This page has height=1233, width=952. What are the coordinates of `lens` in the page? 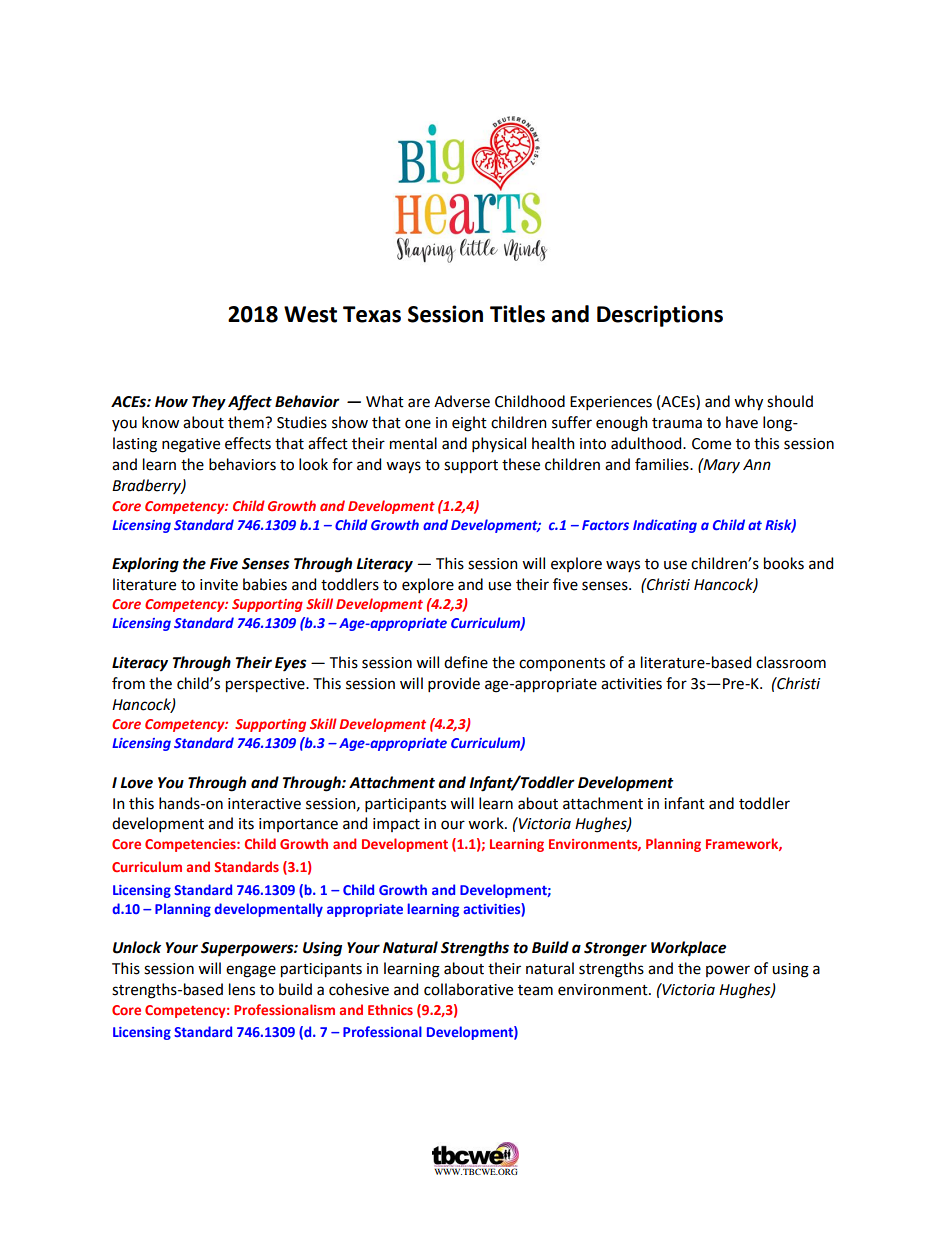 It's located at (242, 989).
